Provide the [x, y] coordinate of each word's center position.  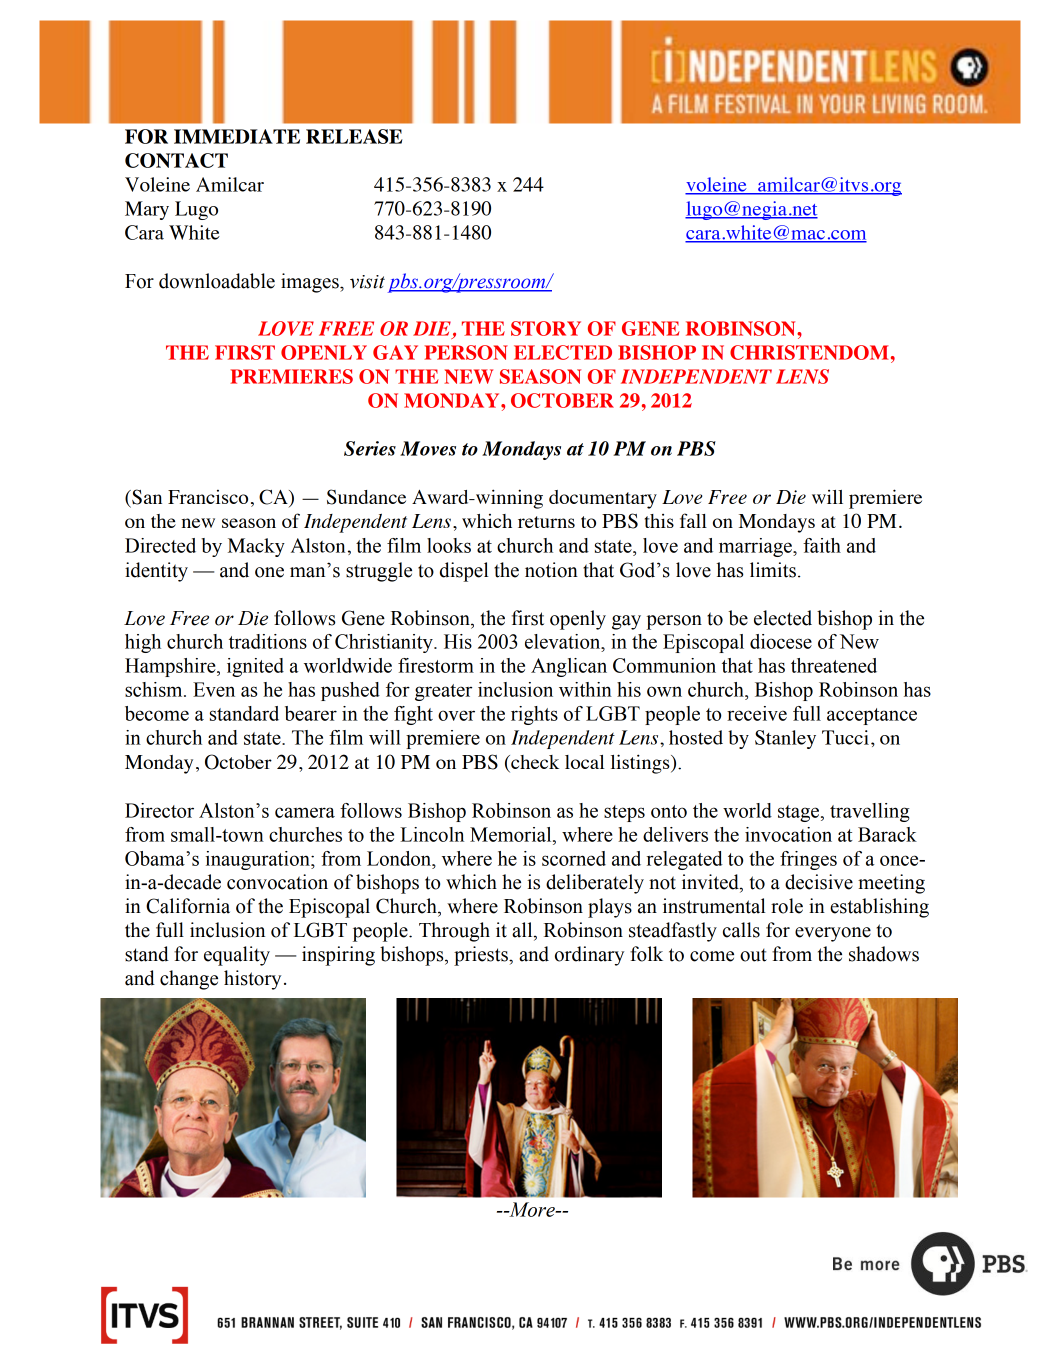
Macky [256, 547]
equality [237, 956]
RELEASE [354, 136]
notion [551, 570]
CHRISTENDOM [809, 352]
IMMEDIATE [237, 136]
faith [822, 545]
